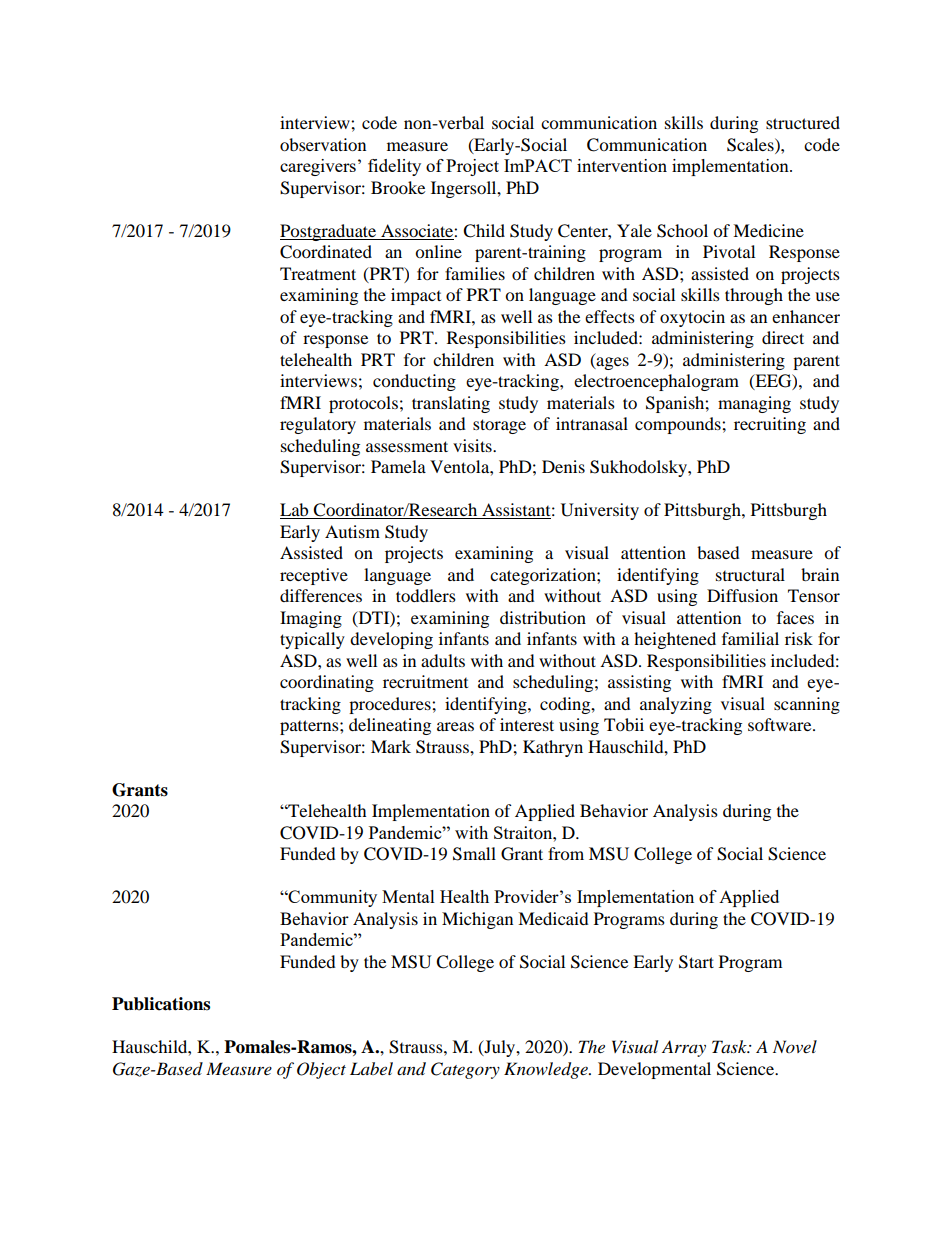  Describe the element at coordinates (543, 617) in the screenshot. I see `distribution` at that location.
